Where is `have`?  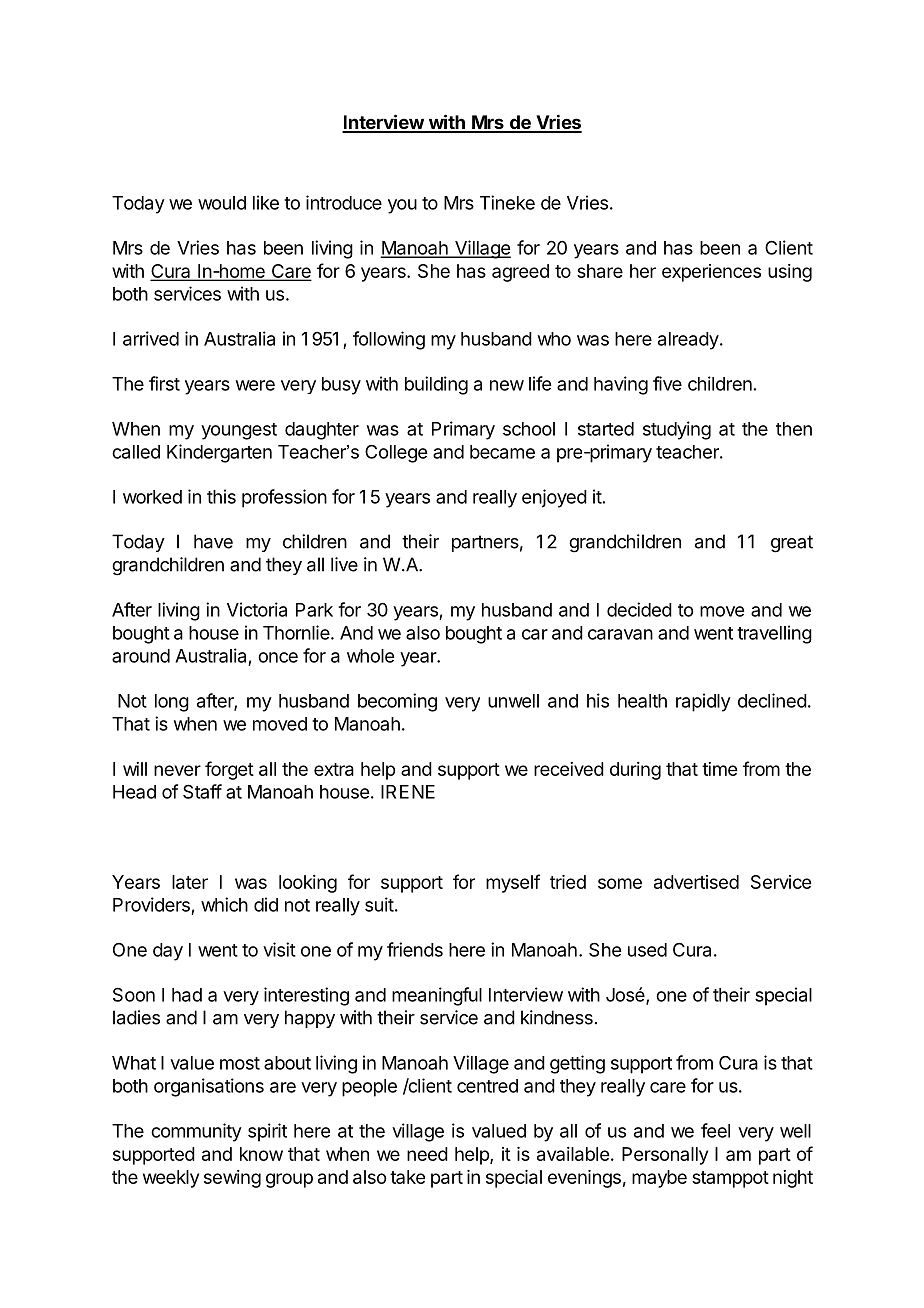 have is located at coordinates (213, 541).
